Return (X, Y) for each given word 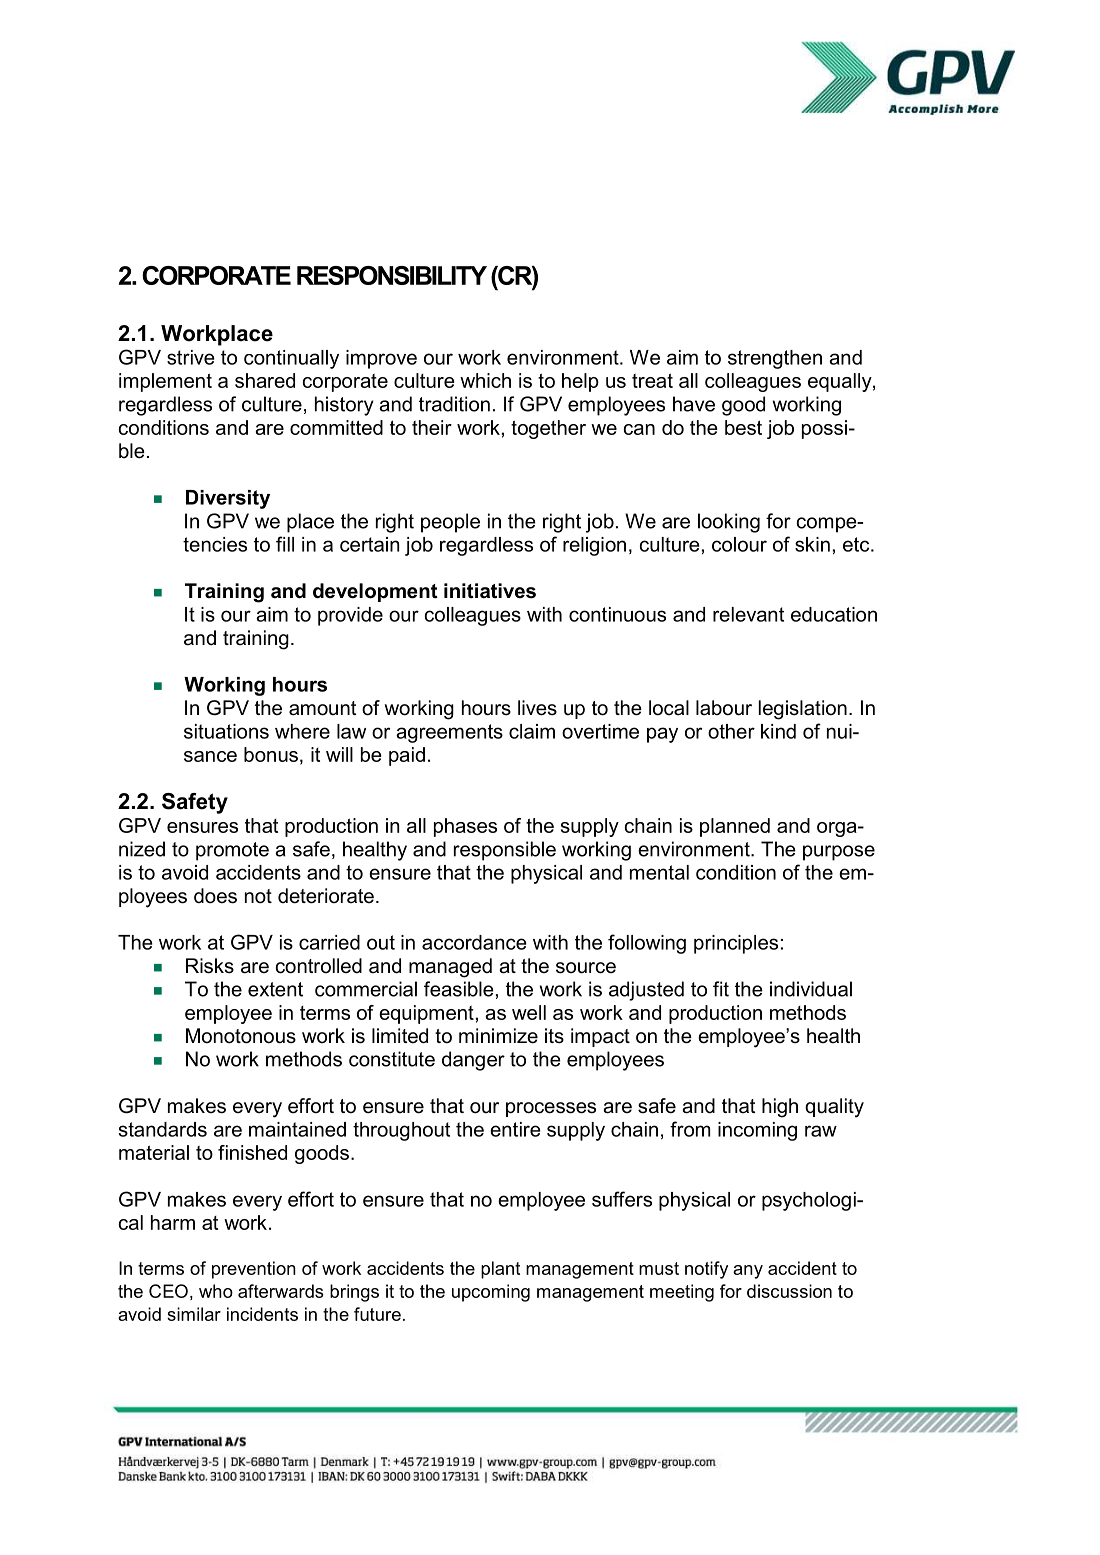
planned (735, 827)
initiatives (490, 591)
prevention (254, 1270)
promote (232, 851)
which (485, 380)
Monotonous (241, 1036)
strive (191, 357)
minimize (498, 1036)
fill (285, 544)
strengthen (775, 359)
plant (500, 1270)
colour (739, 544)
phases (465, 827)
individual (811, 989)
